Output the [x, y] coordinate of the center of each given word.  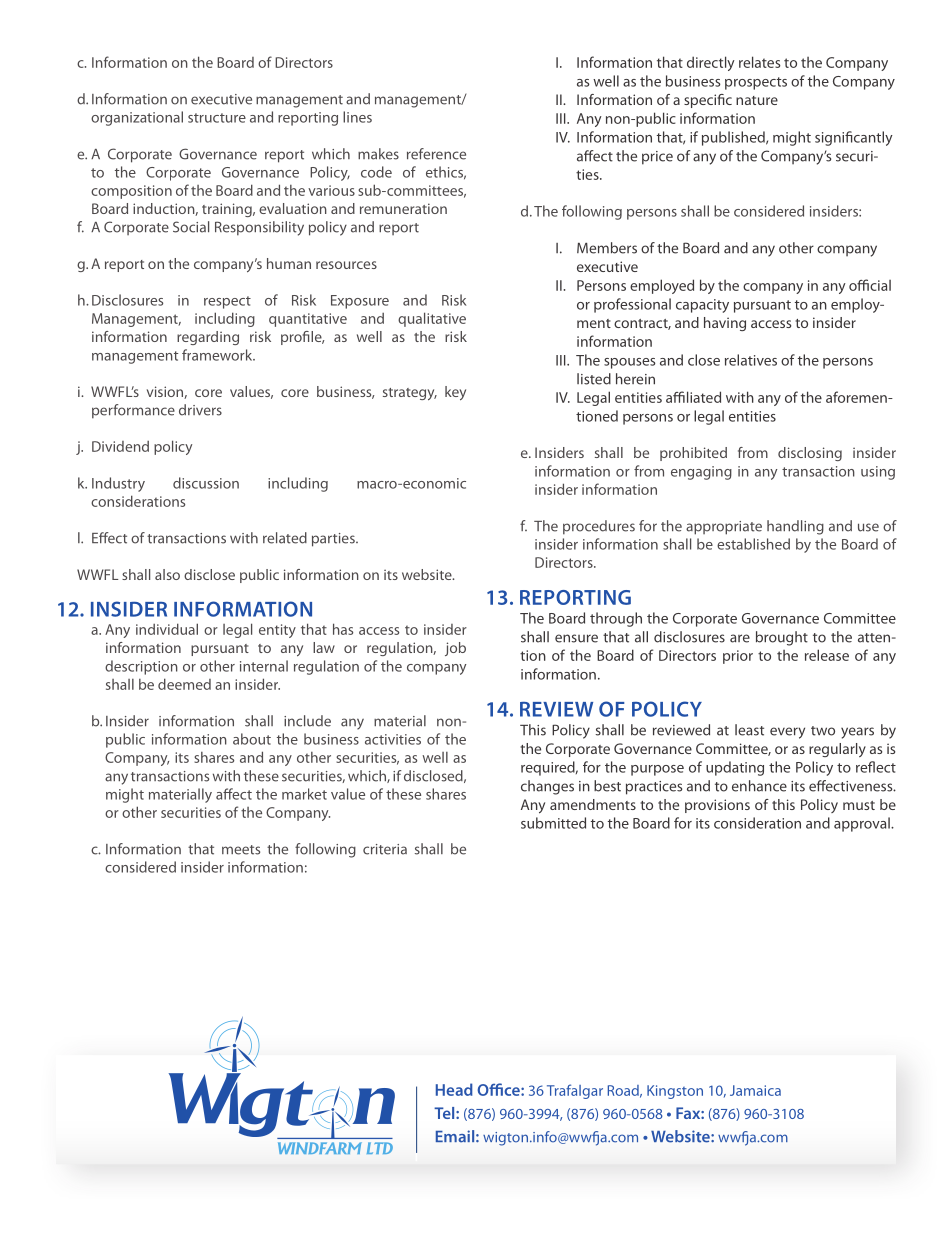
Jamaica [755, 1090]
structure [217, 118]
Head [454, 1089]
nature [757, 100]
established [753, 544]
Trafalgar [575, 1091]
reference [436, 154]
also [167, 574]
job [455, 649]
